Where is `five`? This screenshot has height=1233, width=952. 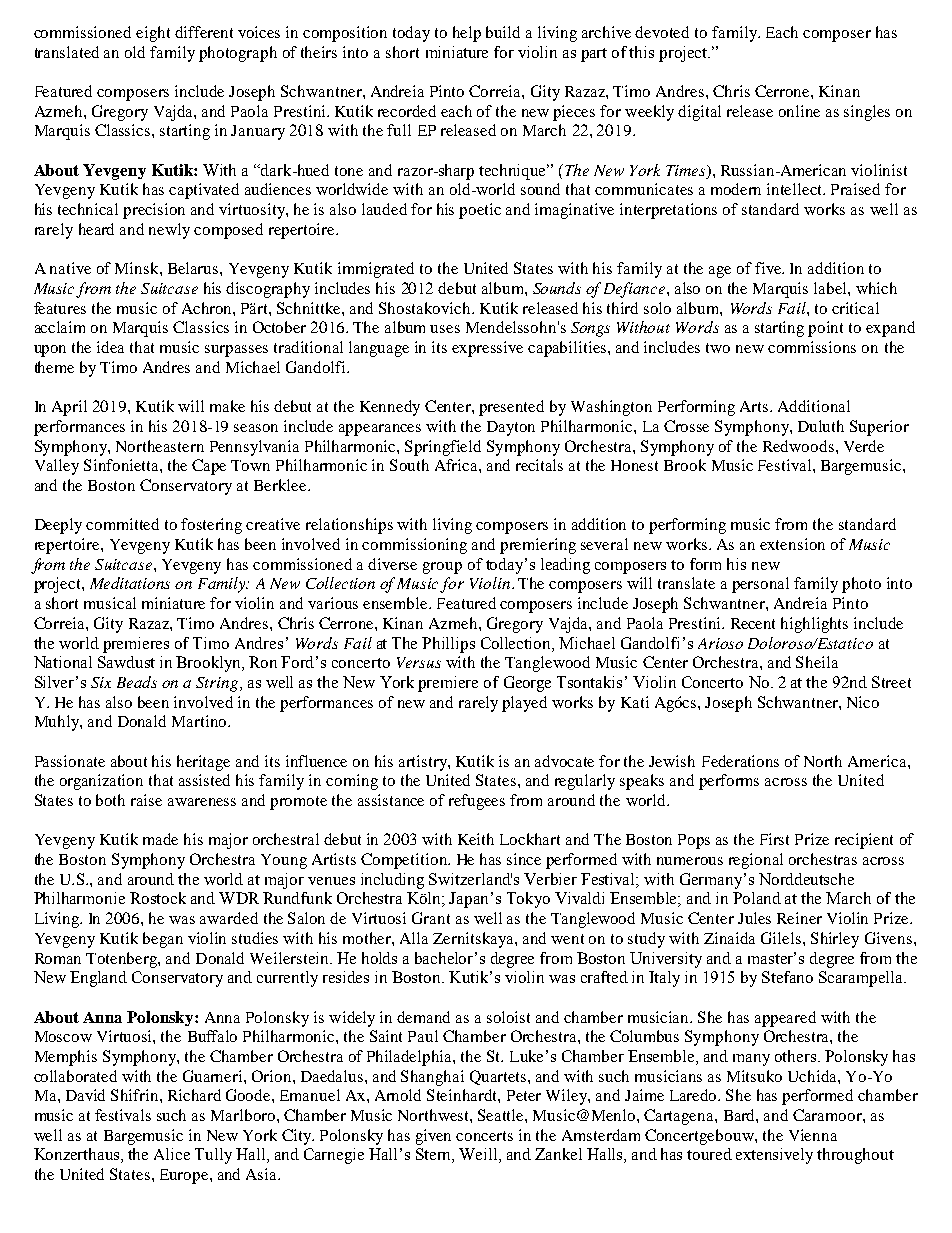
five is located at coordinates (769, 268).
